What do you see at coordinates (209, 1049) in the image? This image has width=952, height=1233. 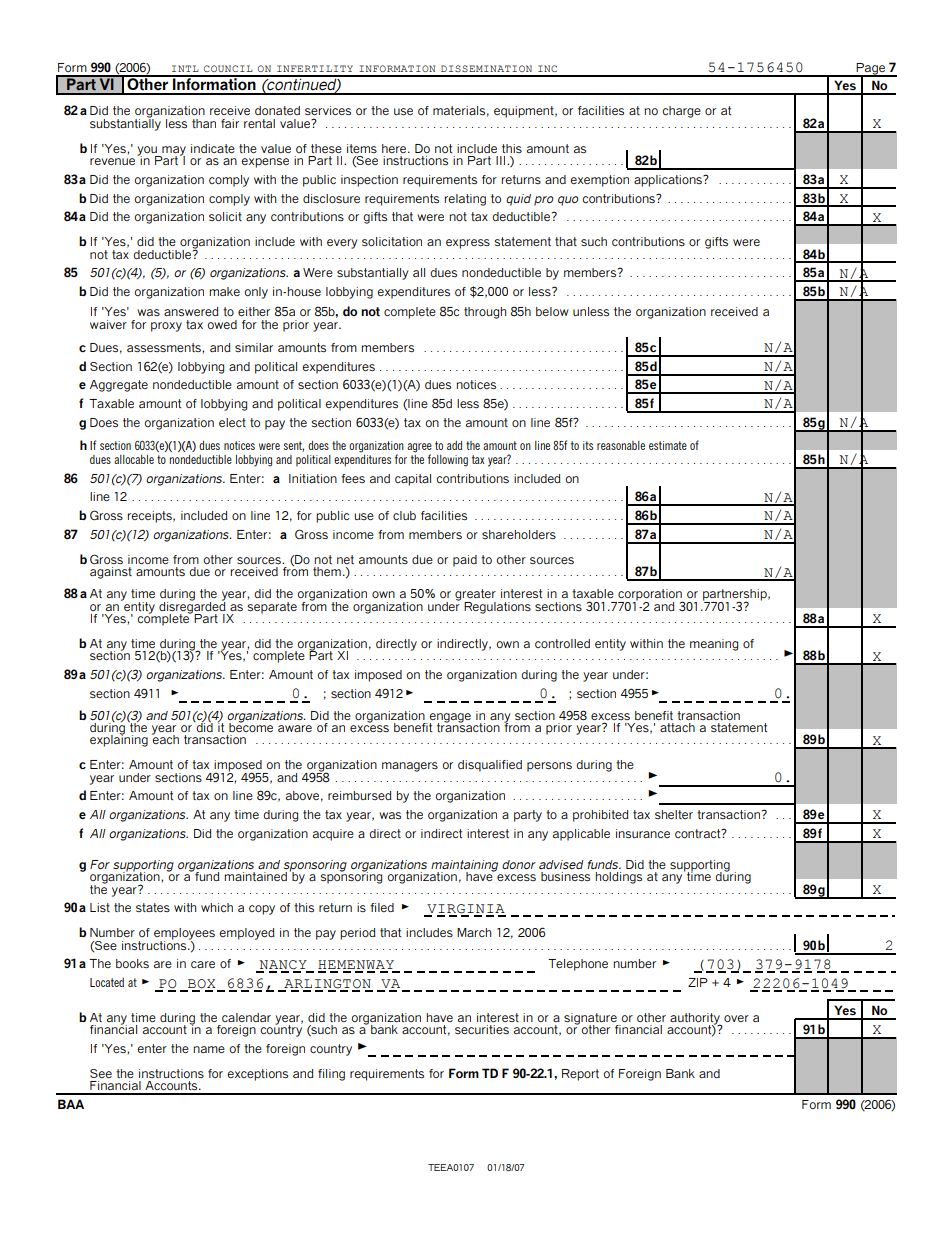 I see `name` at bounding box center [209, 1049].
